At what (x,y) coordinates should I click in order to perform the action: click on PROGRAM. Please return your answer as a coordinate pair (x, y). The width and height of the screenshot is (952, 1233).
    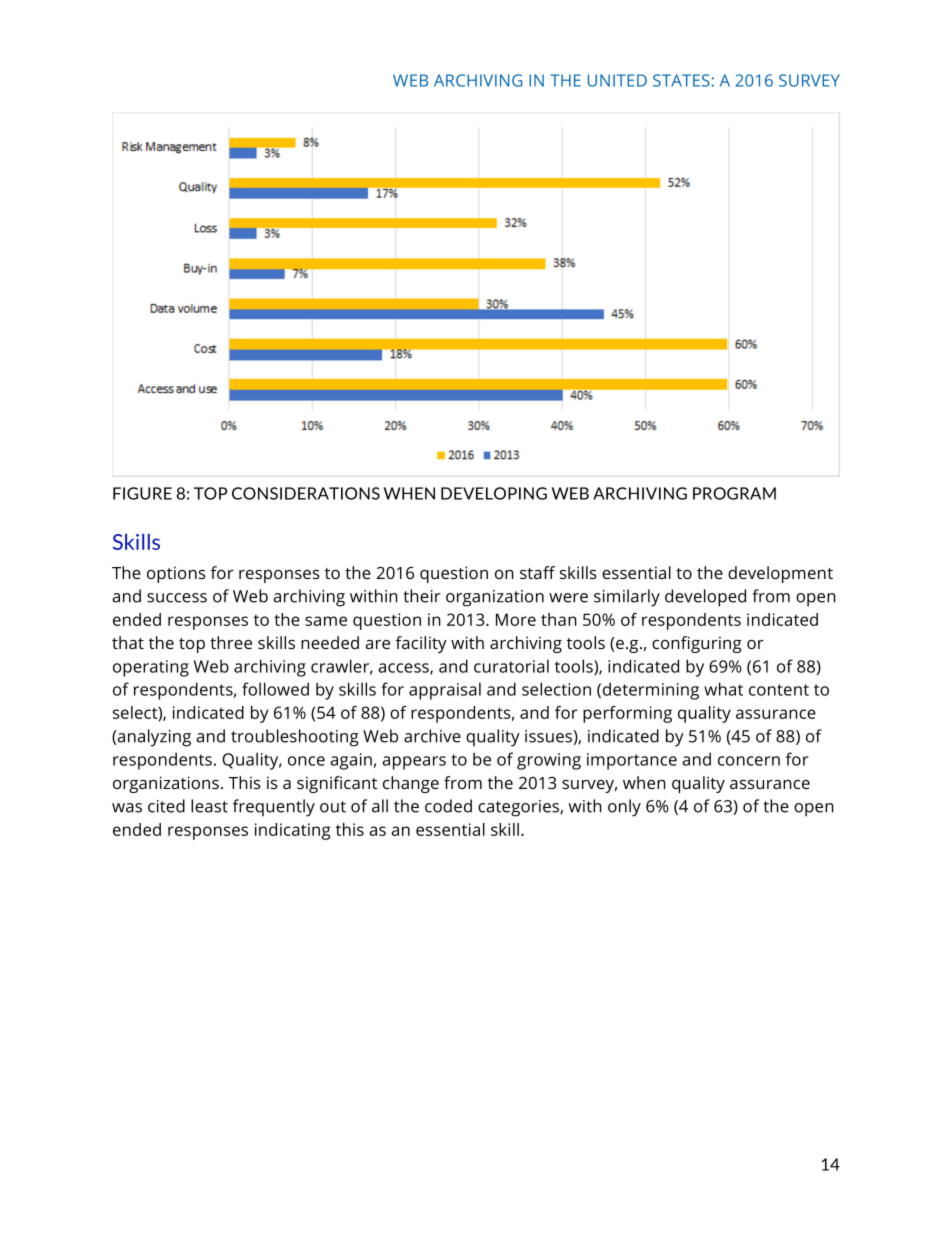
    Looking at the image, I should click on (734, 493).
